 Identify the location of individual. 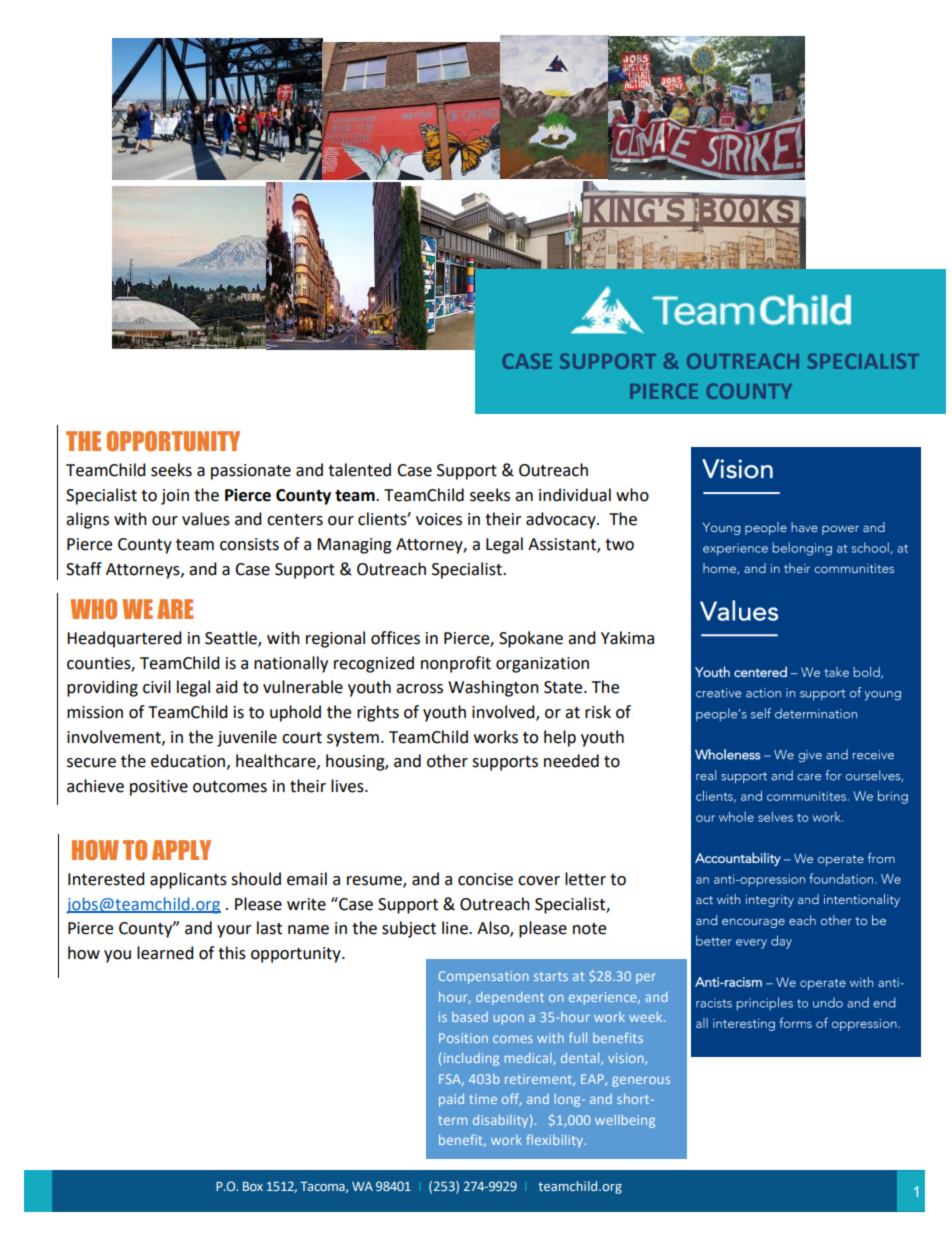
(575, 495).
